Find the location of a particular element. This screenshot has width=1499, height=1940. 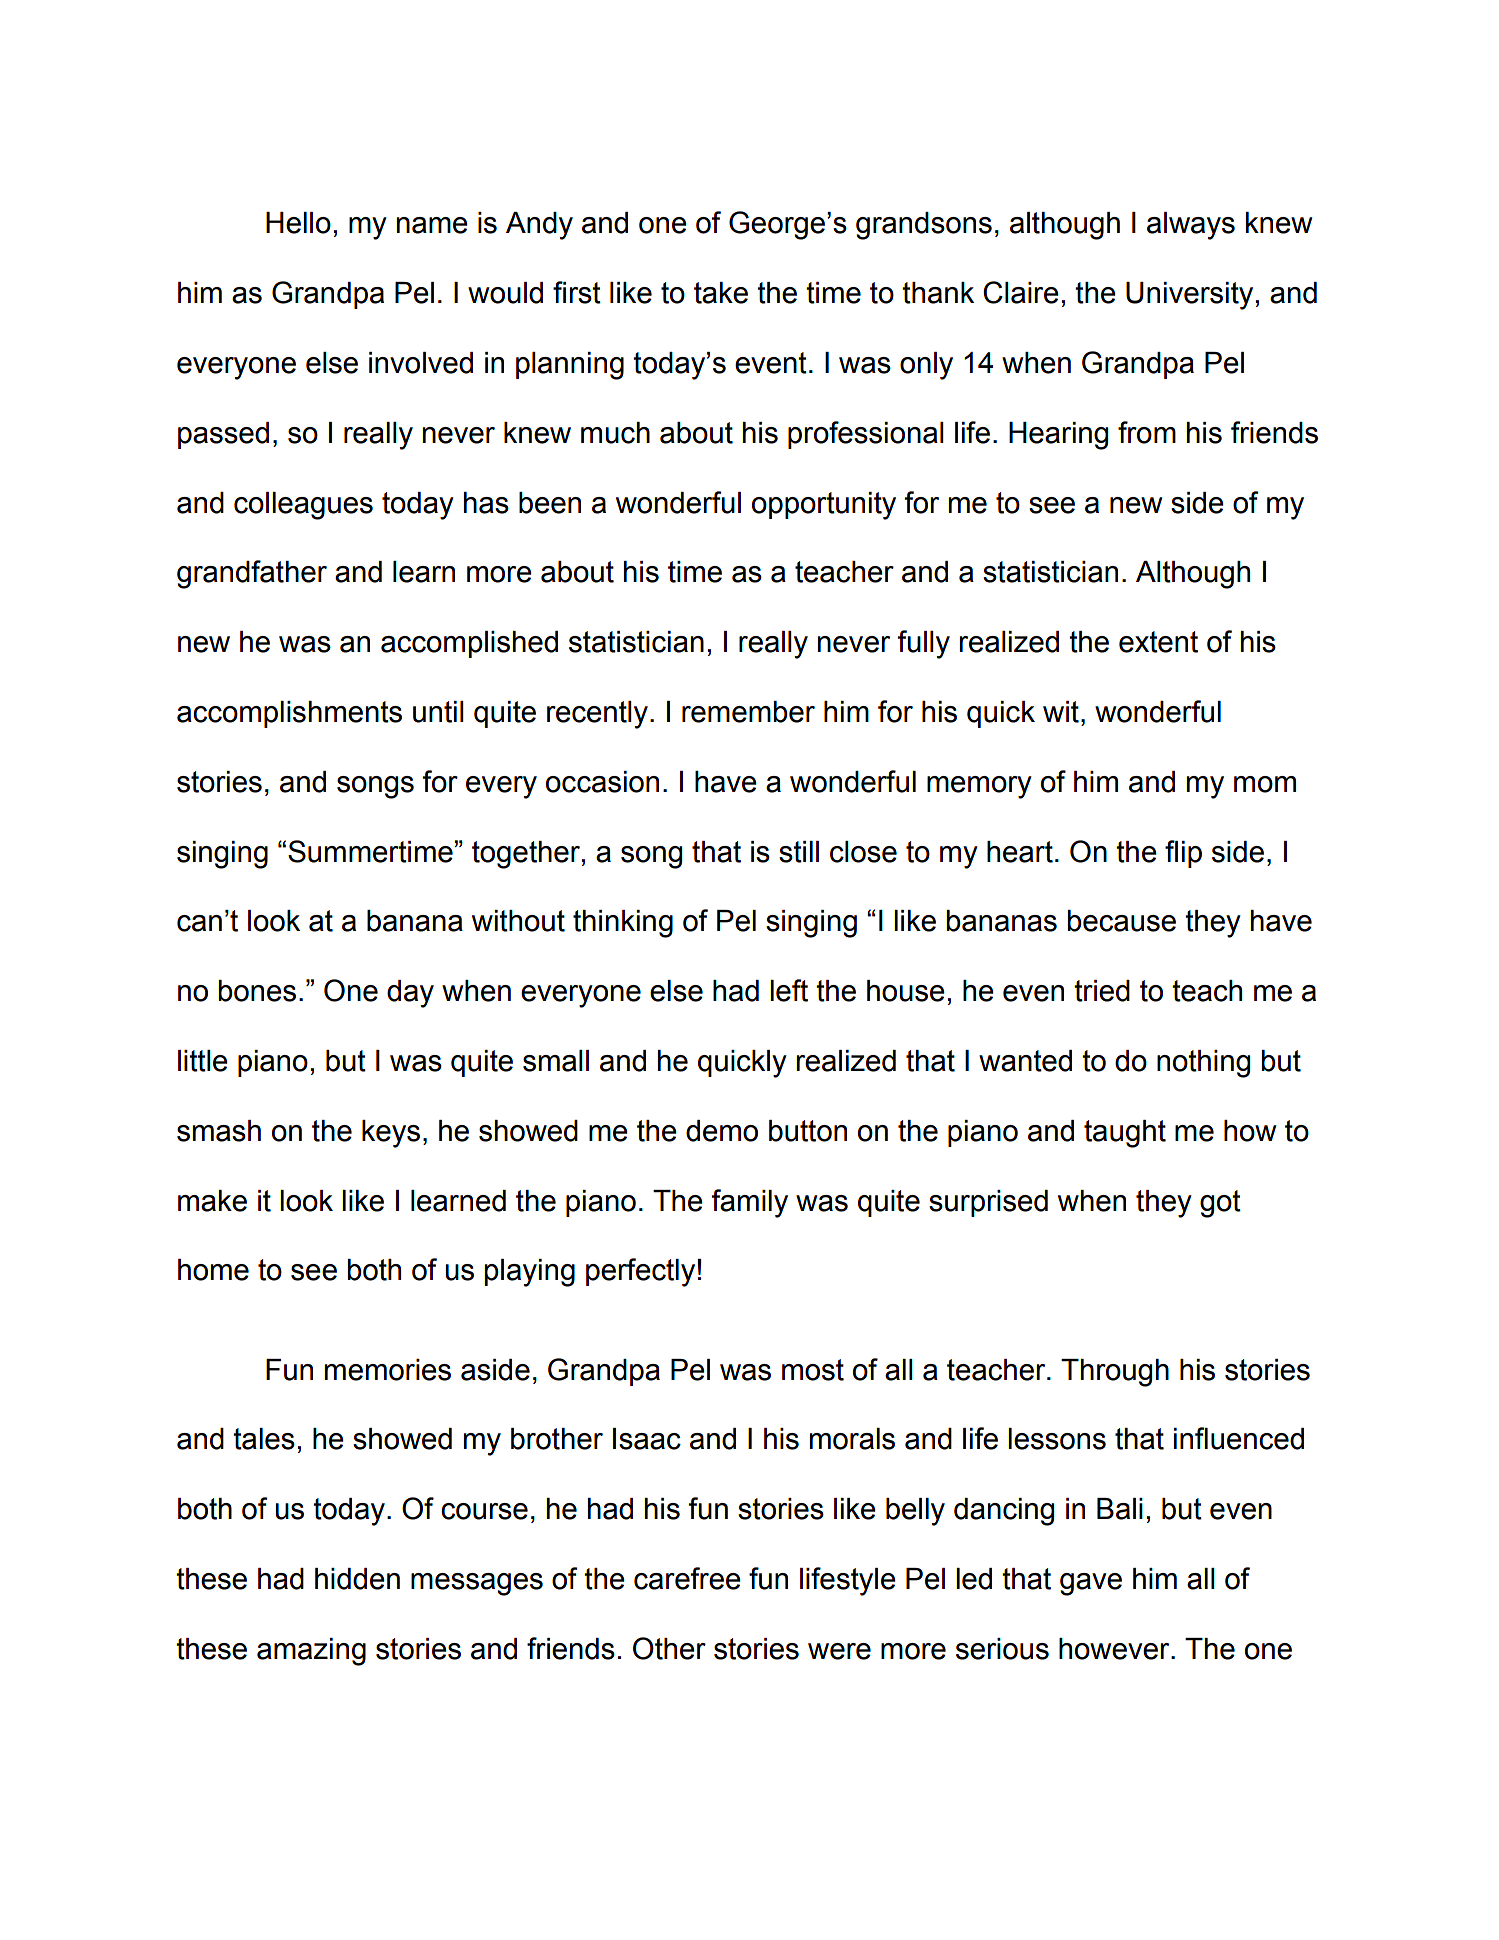

extent is located at coordinates (1158, 642).
